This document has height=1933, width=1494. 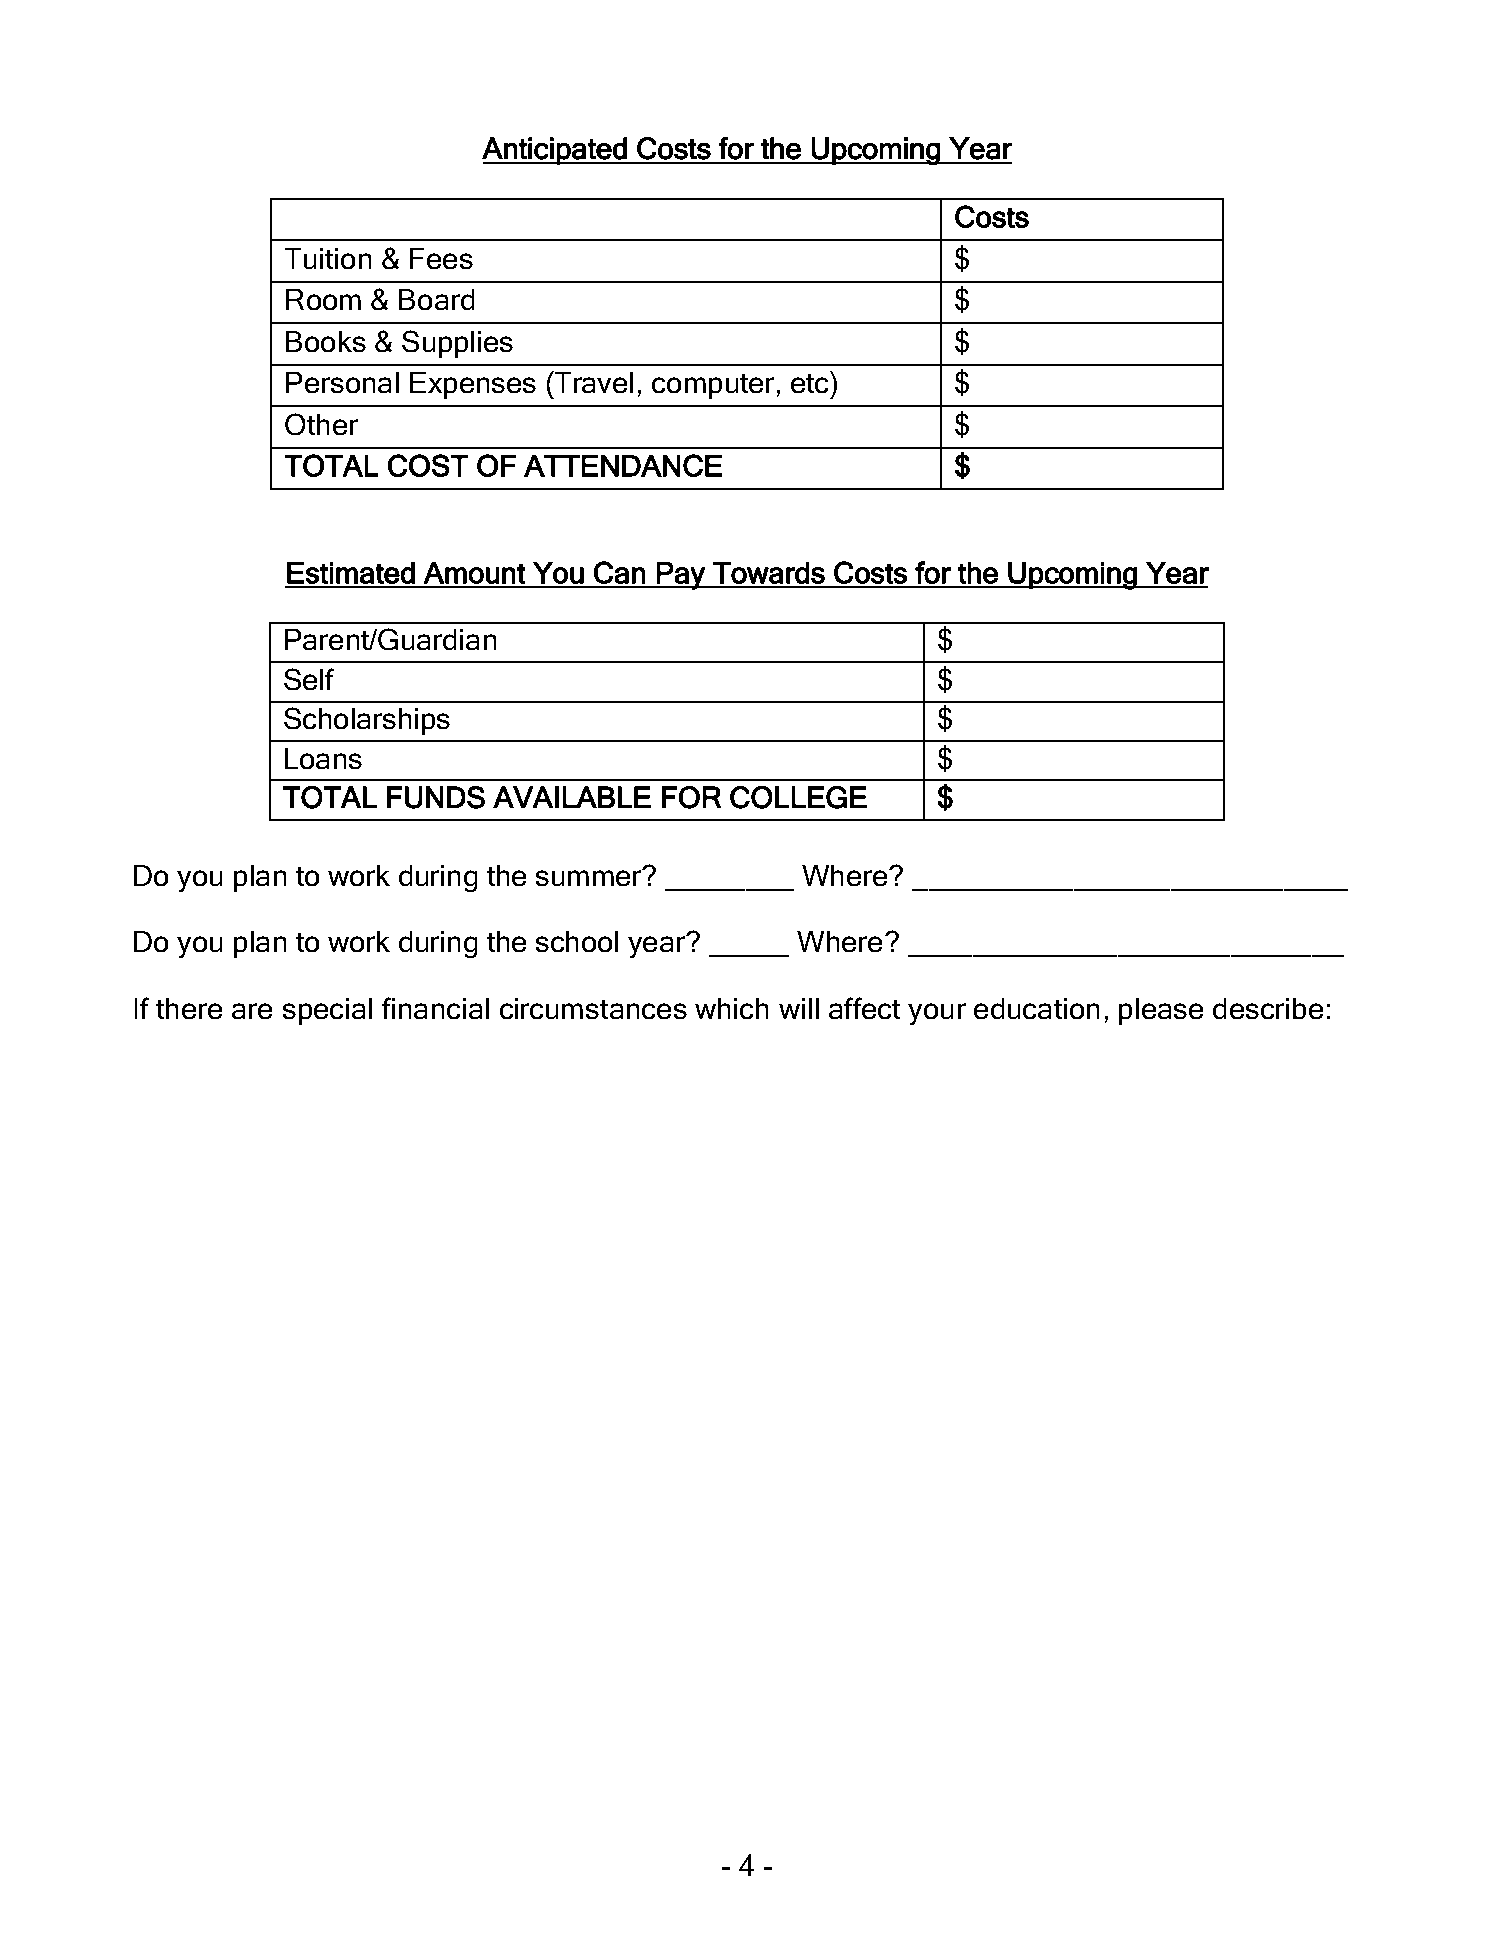 What do you see at coordinates (327, 1011) in the document?
I see `special` at bounding box center [327, 1011].
